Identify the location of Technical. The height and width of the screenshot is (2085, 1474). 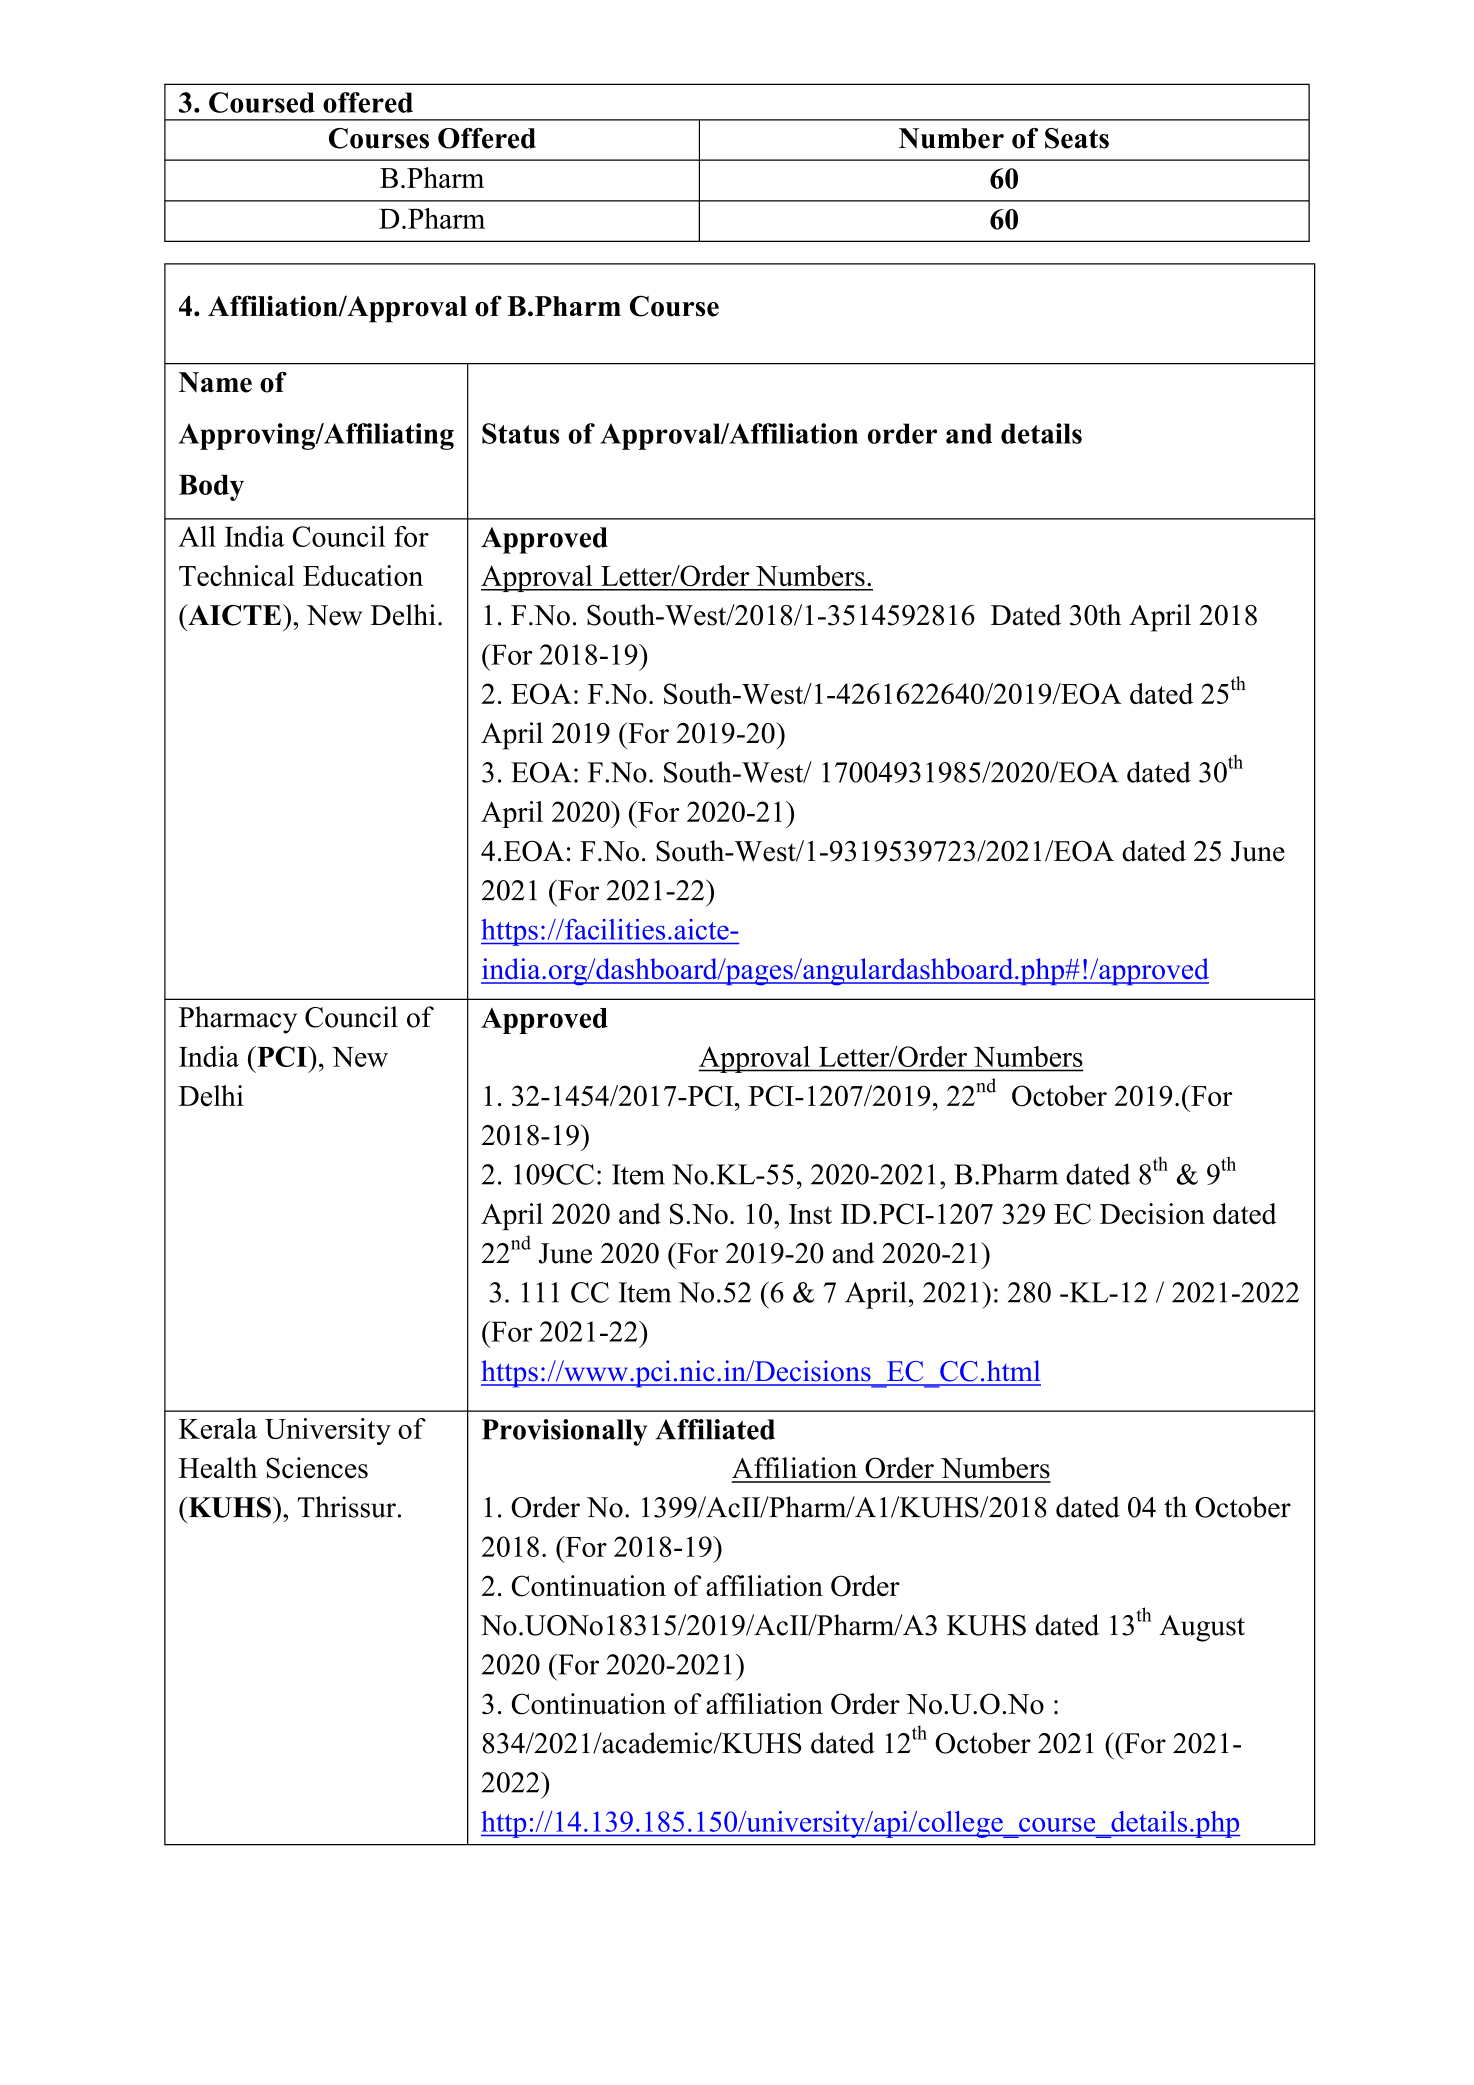
(237, 575).
